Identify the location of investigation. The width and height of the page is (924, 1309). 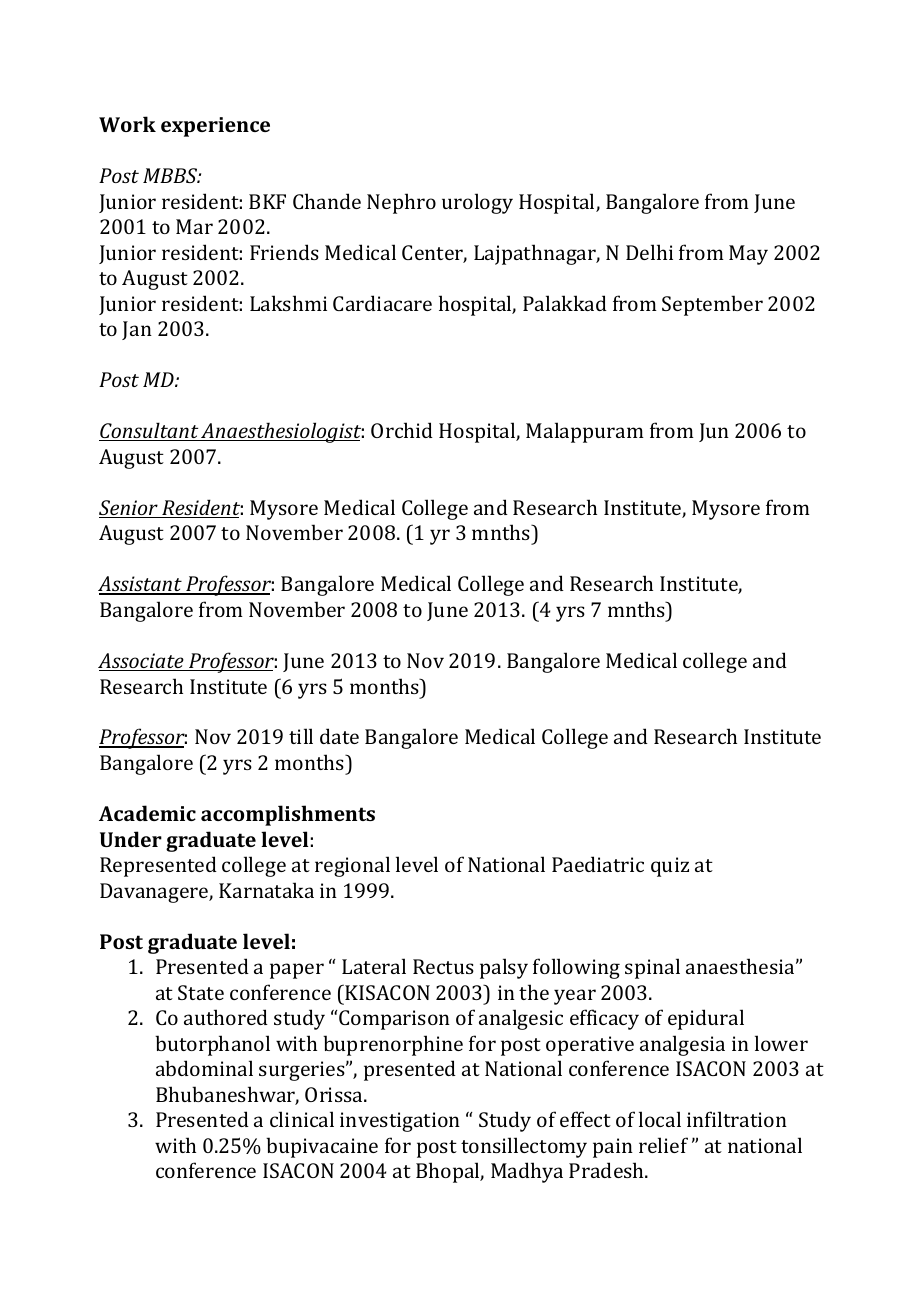
(400, 1122).
